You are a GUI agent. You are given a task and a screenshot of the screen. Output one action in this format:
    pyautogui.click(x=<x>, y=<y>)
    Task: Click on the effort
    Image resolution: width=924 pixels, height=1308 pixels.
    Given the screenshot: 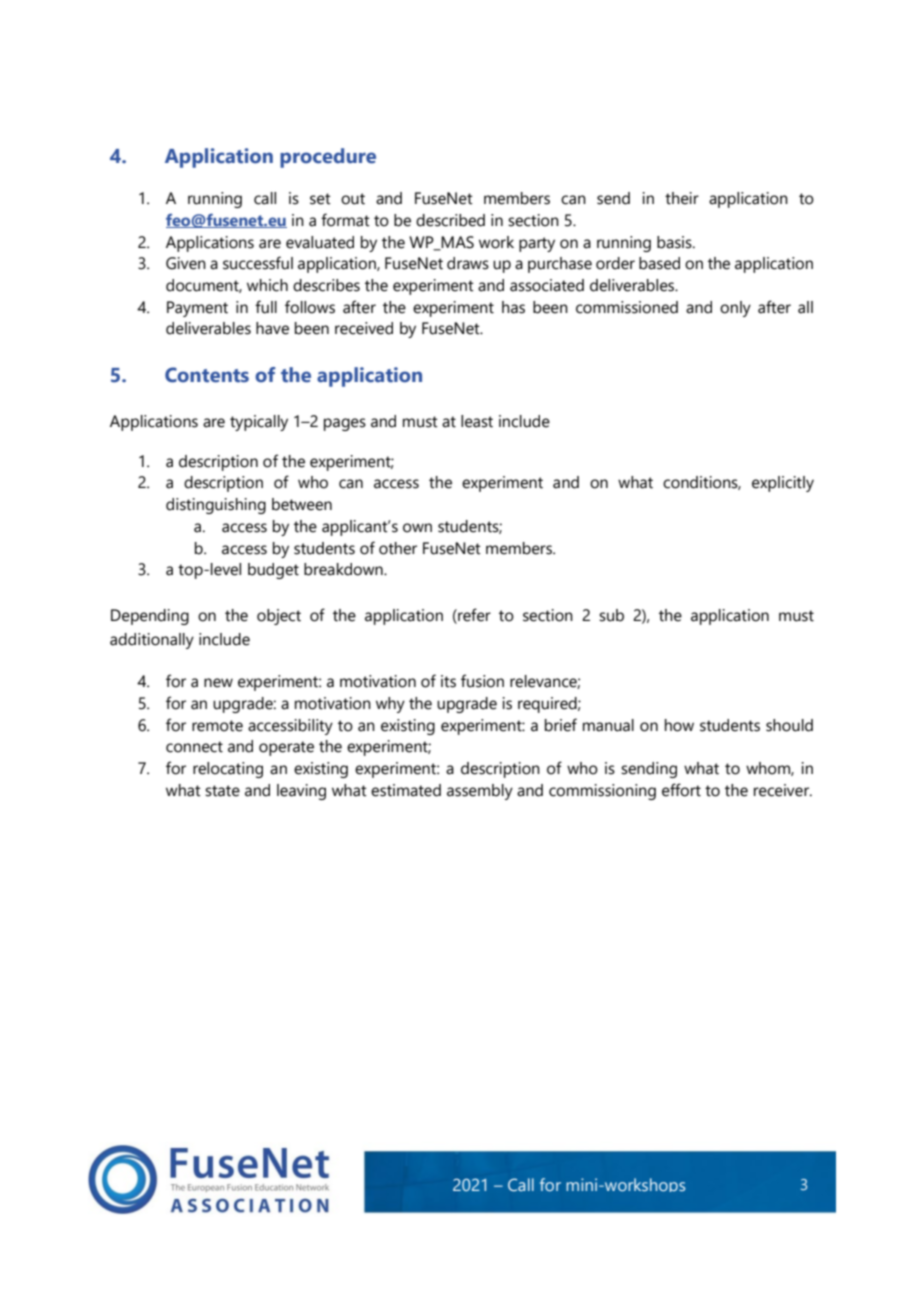 What is the action you would take?
    pyautogui.click(x=681, y=790)
